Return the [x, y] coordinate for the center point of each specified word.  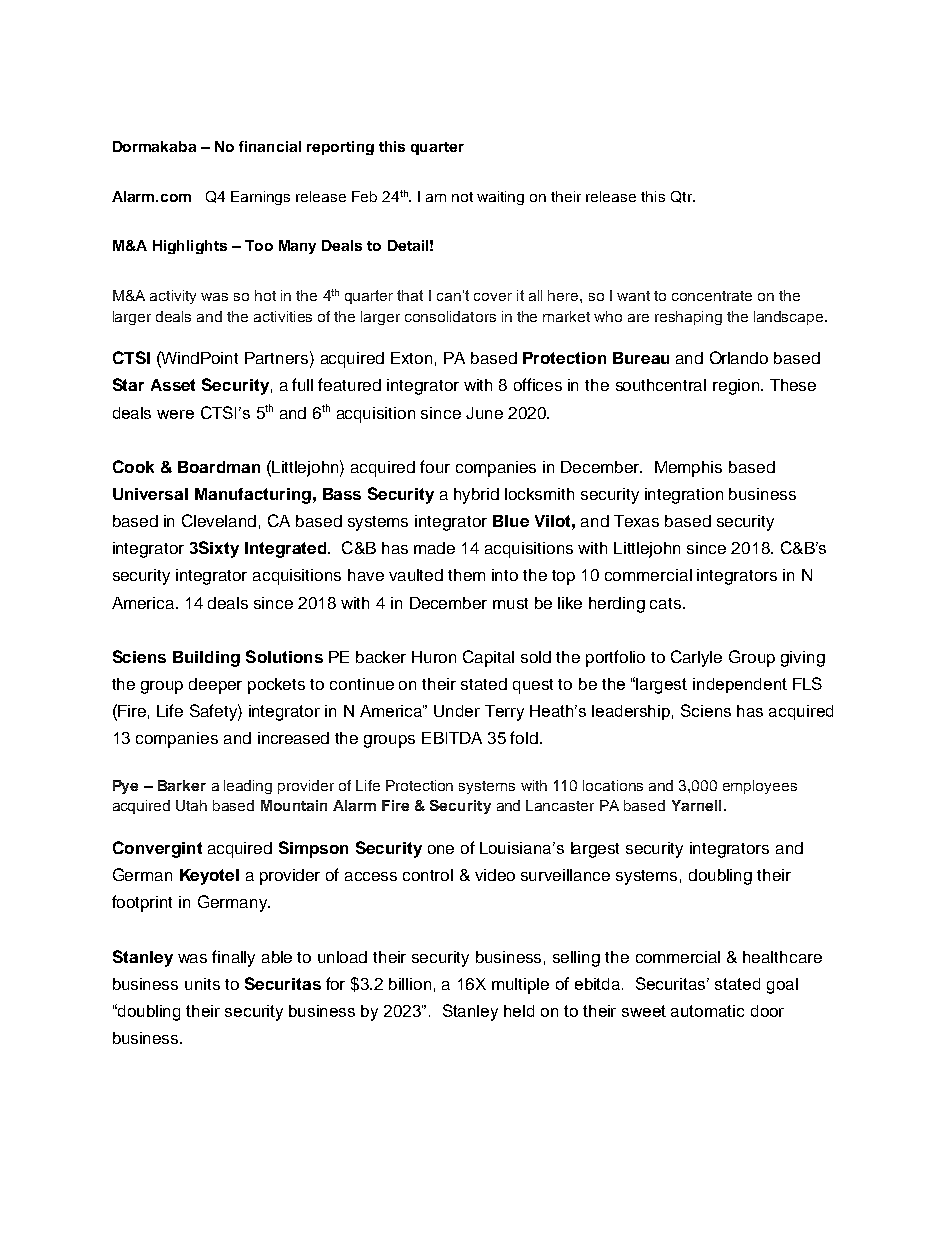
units [202, 984]
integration [684, 496]
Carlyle [696, 658]
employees [760, 787]
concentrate [712, 296]
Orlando [739, 357]
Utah [191, 805]
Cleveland [219, 520]
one [441, 849]
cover [493, 297]
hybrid [476, 496]
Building [206, 659]
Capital [488, 658]
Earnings [260, 198]
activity [173, 297]
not [462, 197]
